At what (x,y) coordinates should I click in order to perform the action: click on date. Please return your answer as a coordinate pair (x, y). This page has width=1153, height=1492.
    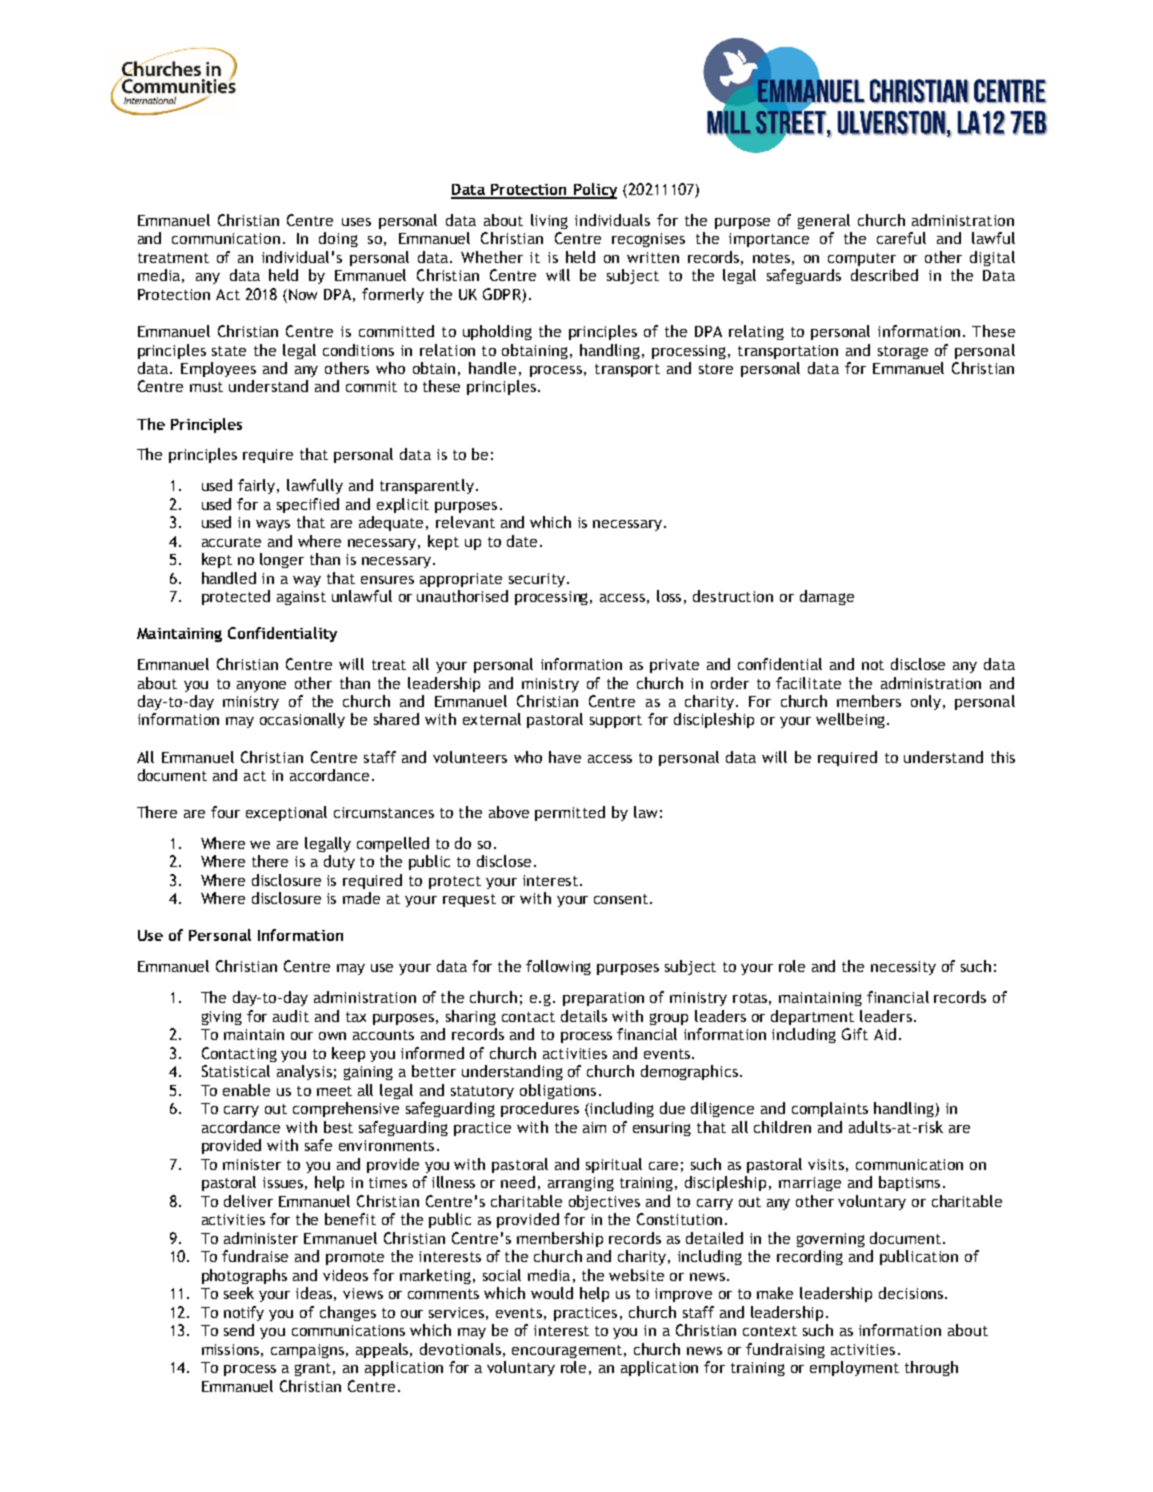
    Looking at the image, I should click on (524, 541).
